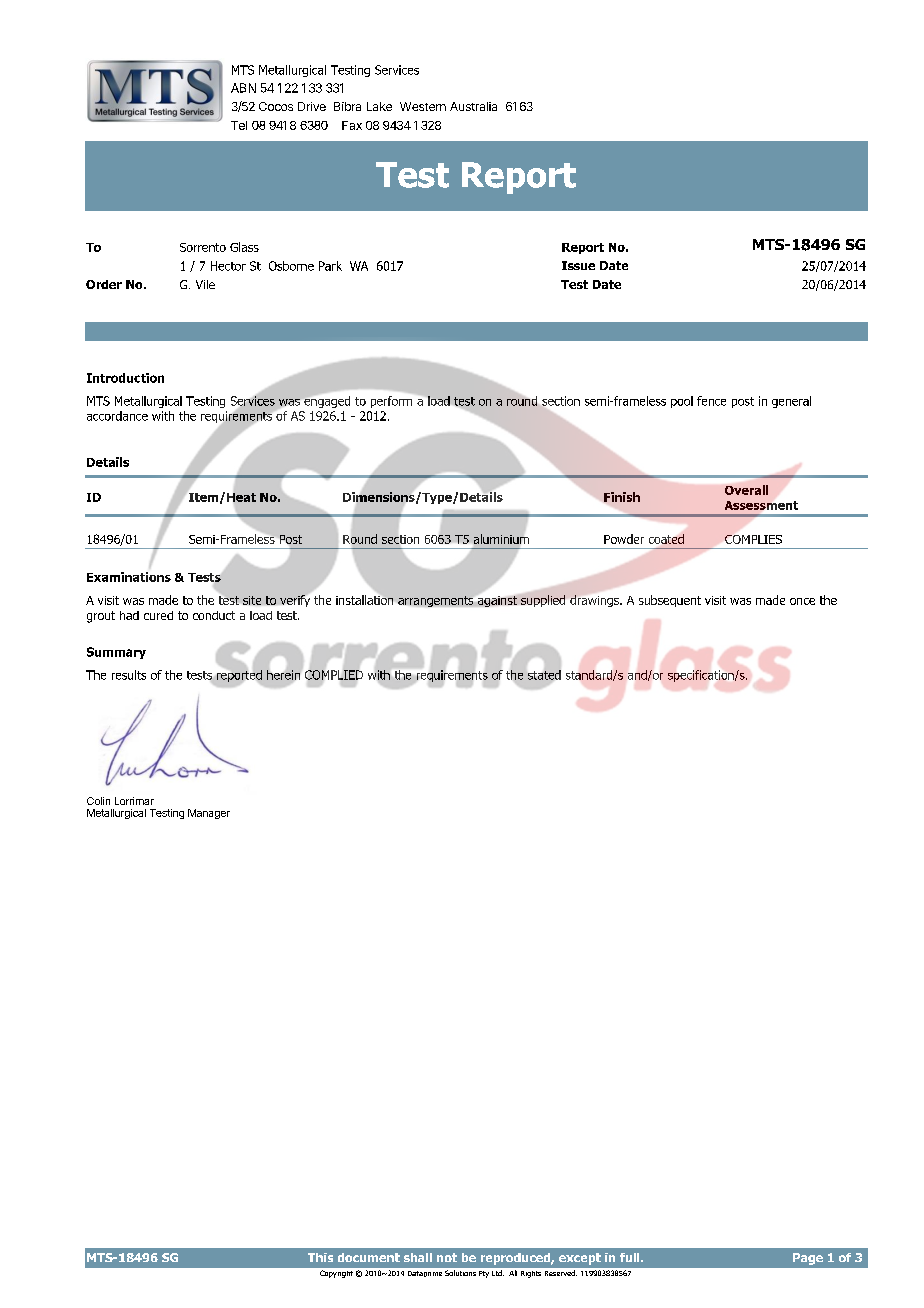  I want to click on accordance, so click(117, 416).
